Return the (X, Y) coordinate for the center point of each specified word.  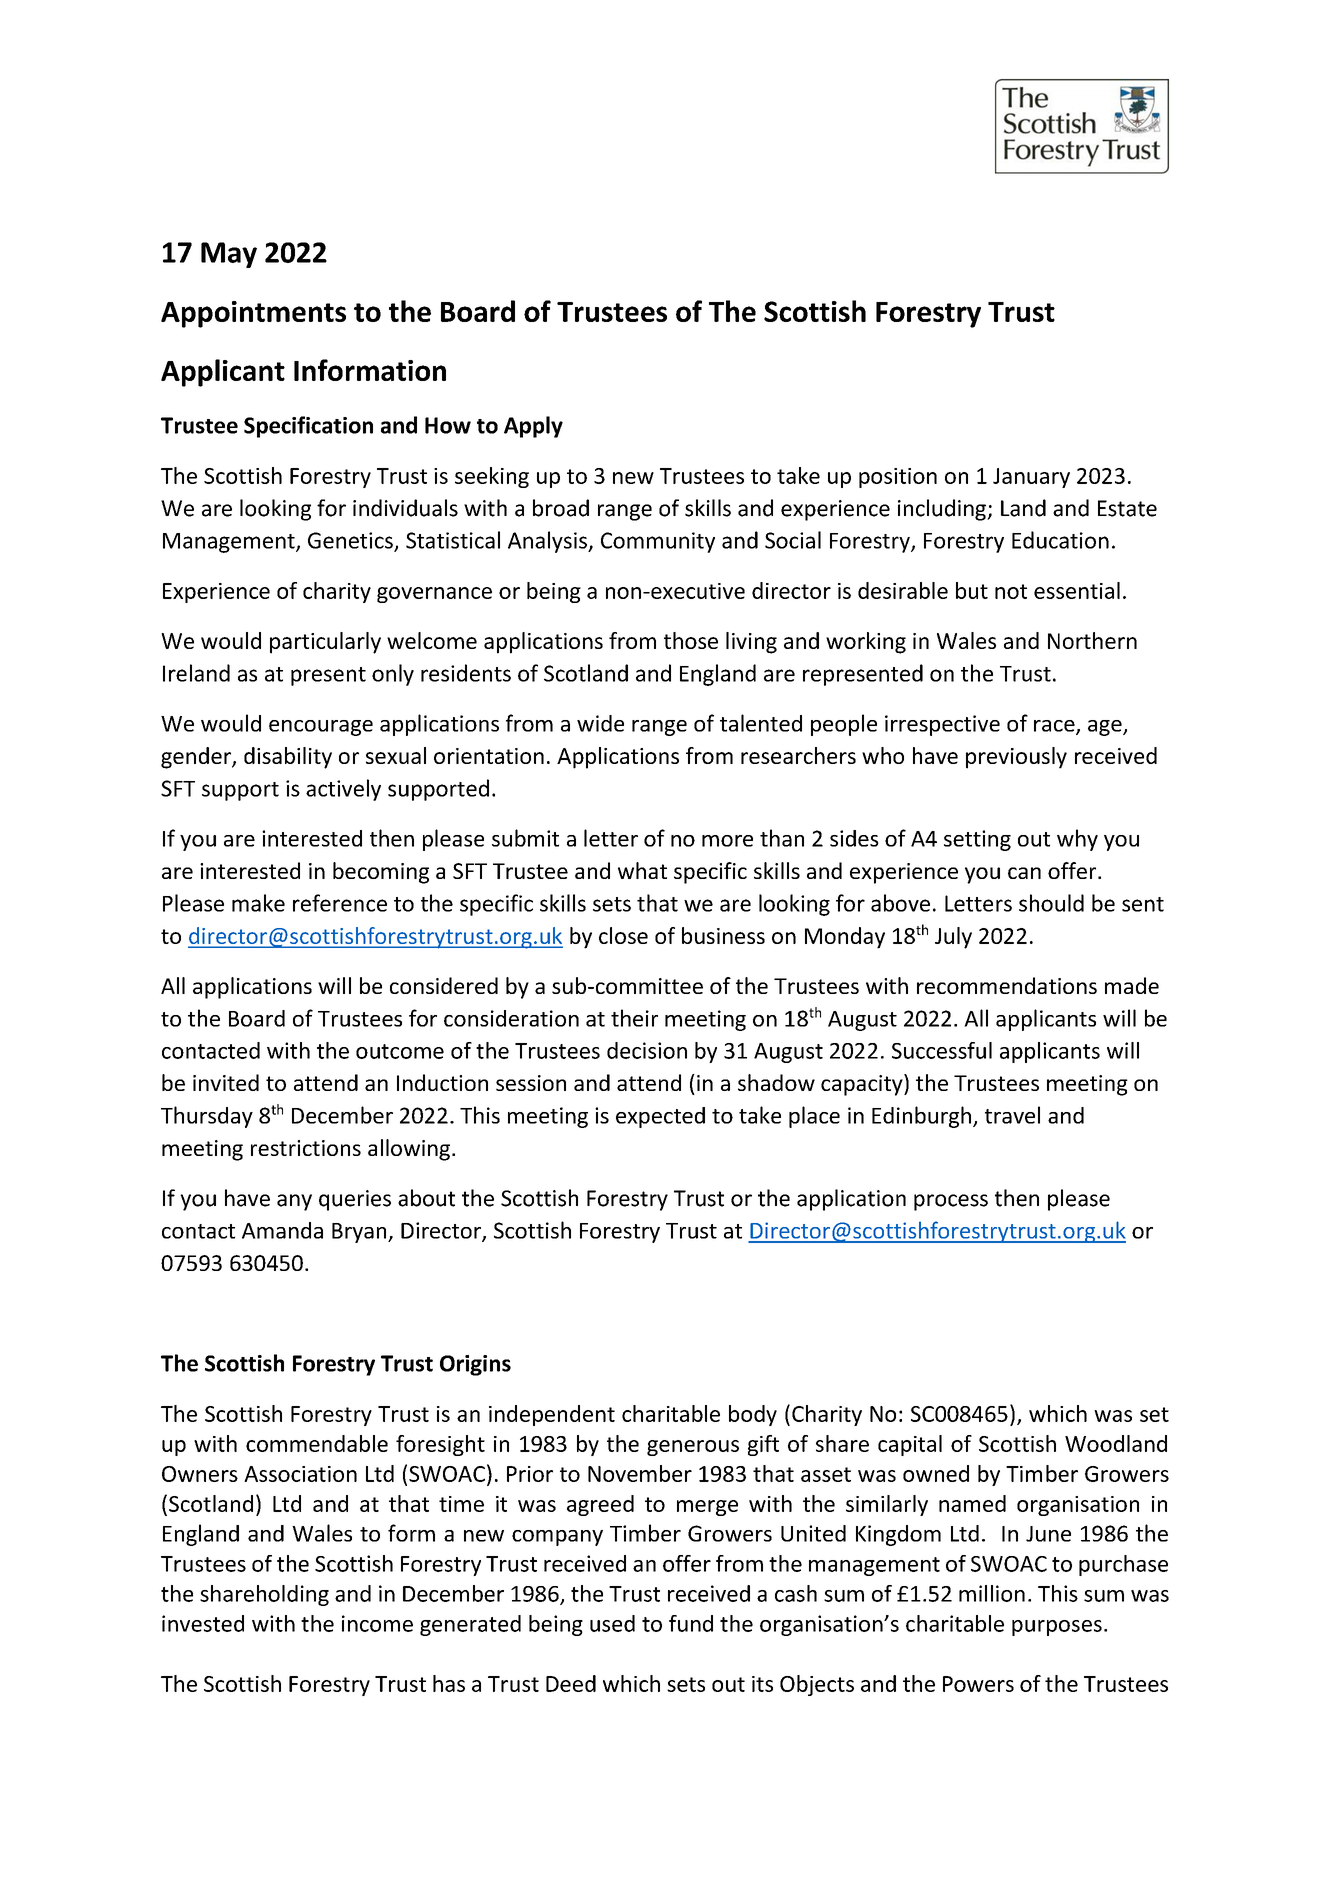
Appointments (253, 314)
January (1031, 478)
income (377, 1623)
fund (691, 1623)
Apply (533, 427)
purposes (1057, 1628)
